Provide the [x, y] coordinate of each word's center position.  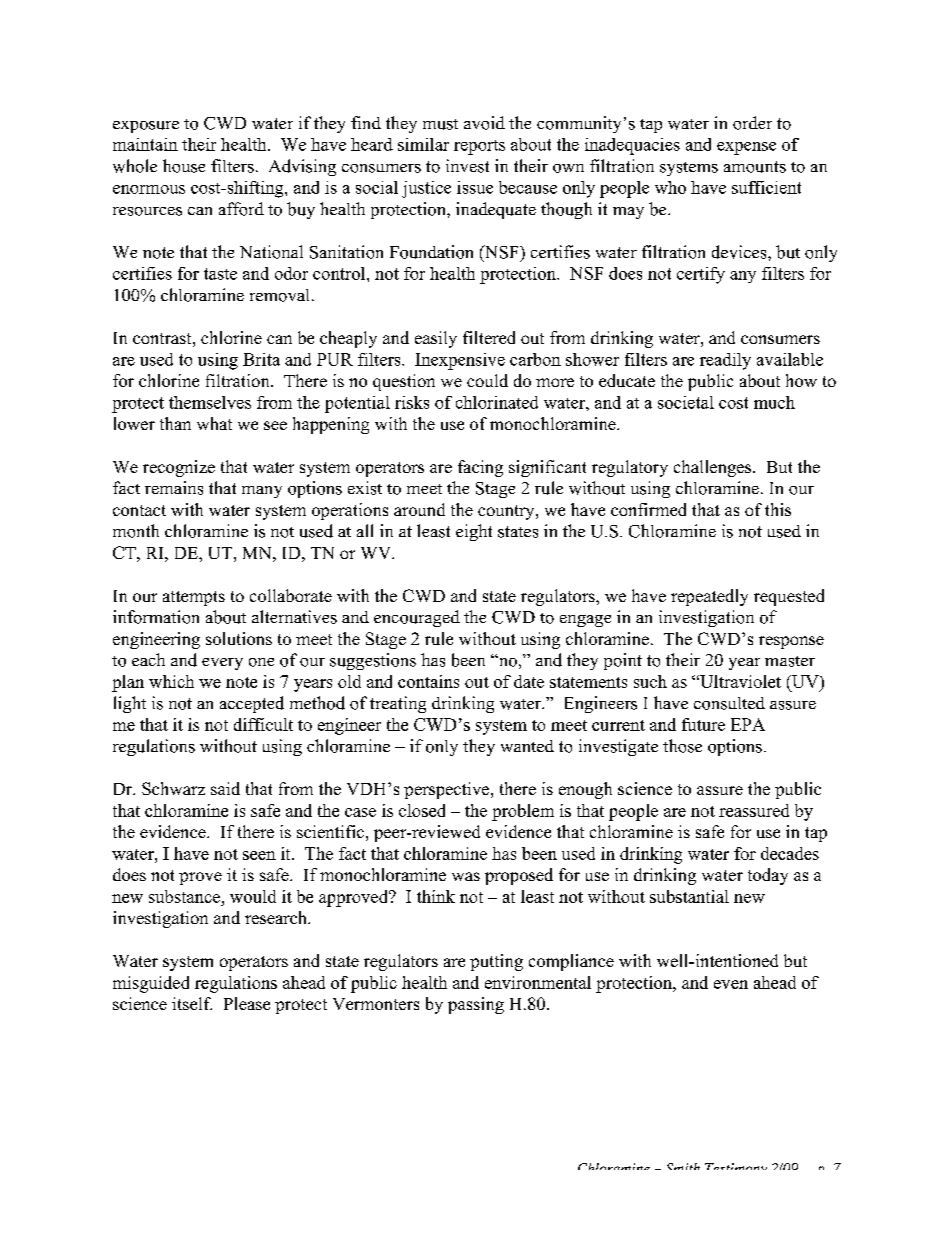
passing [476, 1005]
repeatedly [709, 597]
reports [479, 147]
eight [474, 532]
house [184, 166]
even [731, 984]
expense [746, 148]
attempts [194, 598]
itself [192, 1003]
